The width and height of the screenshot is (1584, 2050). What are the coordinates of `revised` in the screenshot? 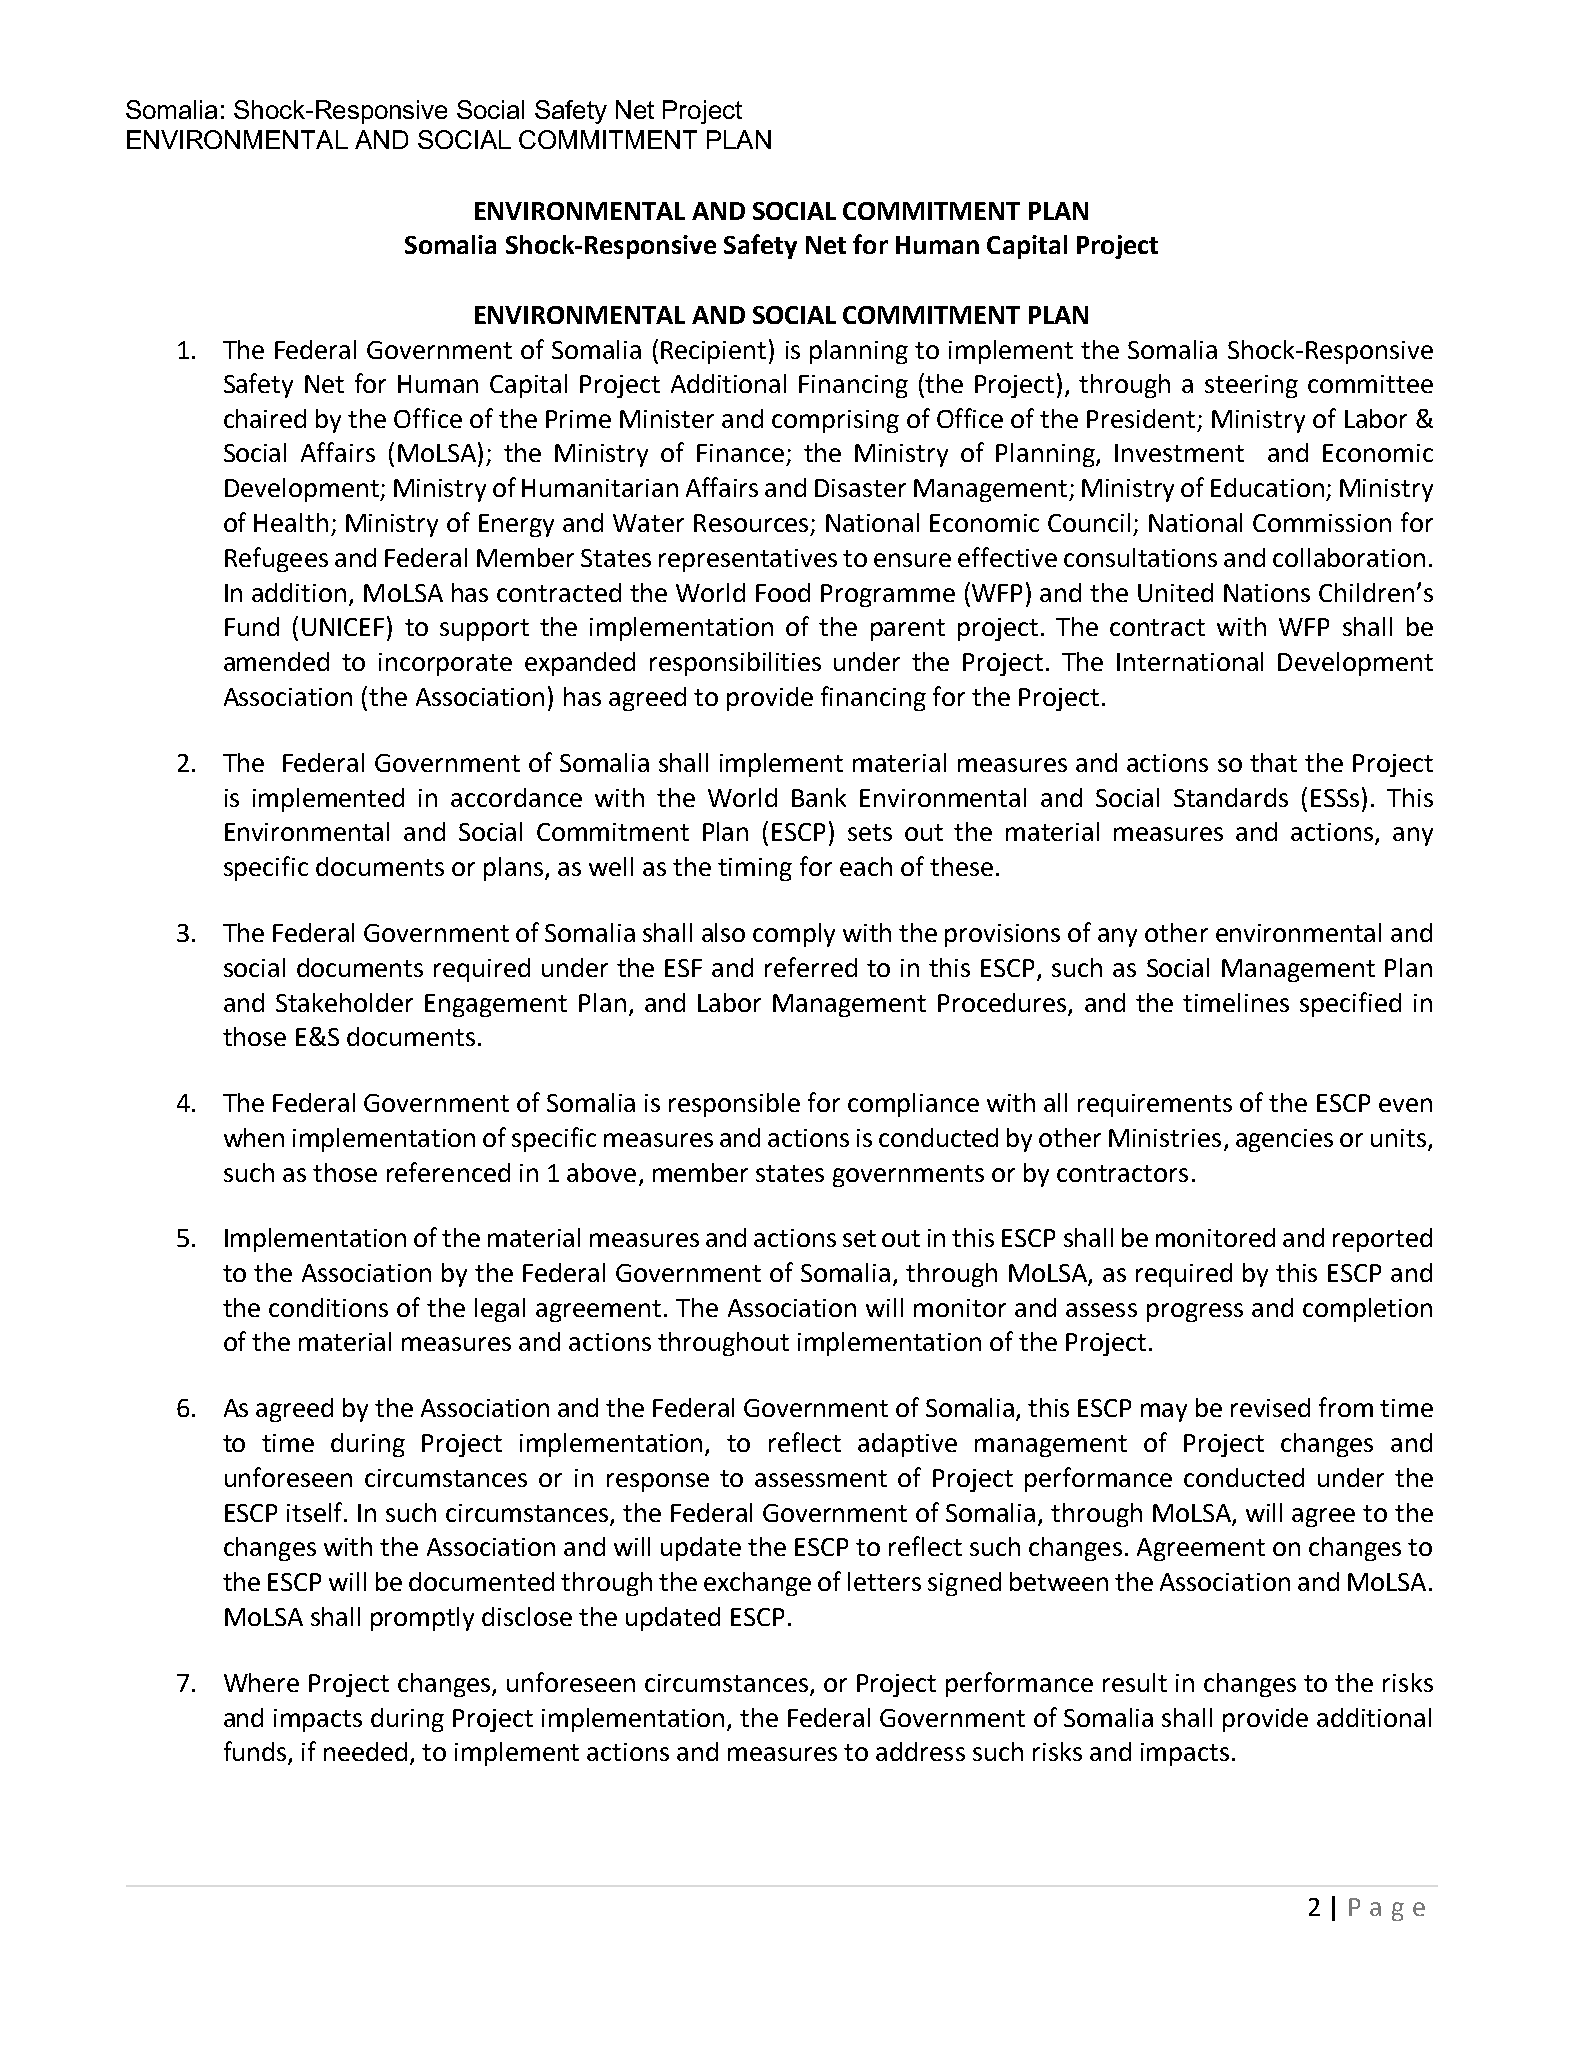 It's located at (1270, 1407).
